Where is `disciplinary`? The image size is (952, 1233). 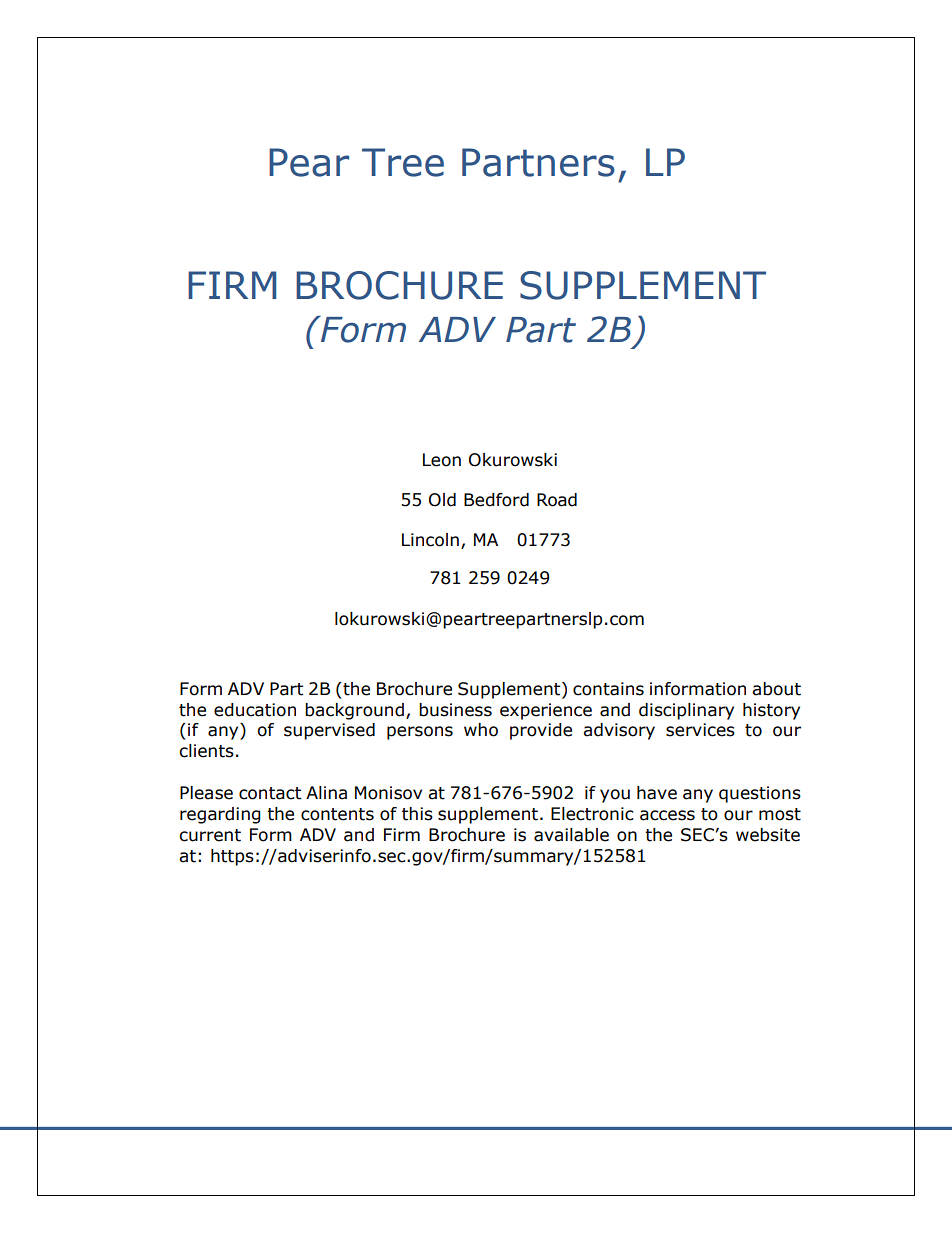
disciplinary is located at coordinates (686, 711).
